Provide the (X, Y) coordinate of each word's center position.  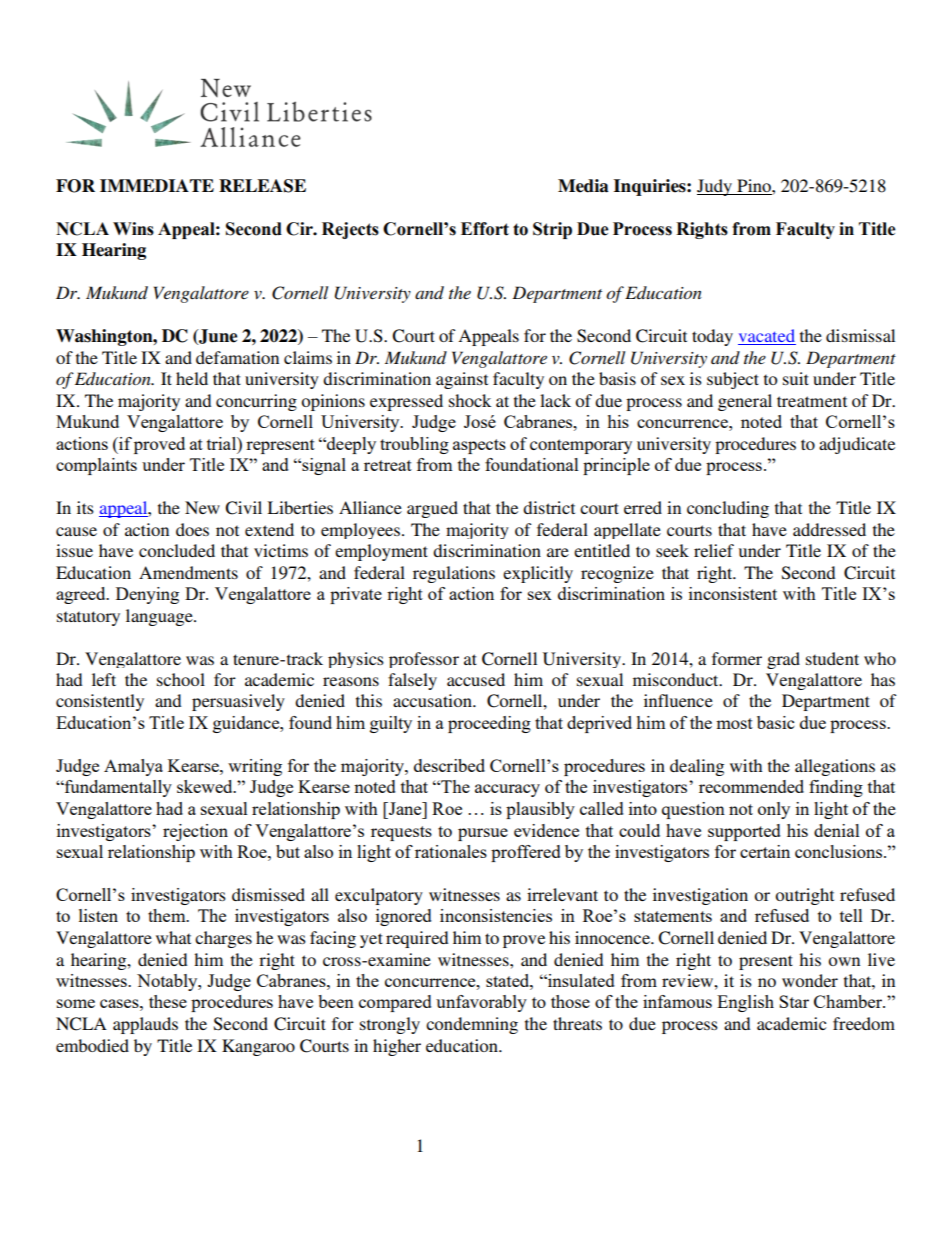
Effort (485, 229)
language (160, 617)
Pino (754, 187)
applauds (145, 1025)
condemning (472, 1025)
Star (794, 1001)
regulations (454, 574)
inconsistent (733, 593)
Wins (133, 229)
